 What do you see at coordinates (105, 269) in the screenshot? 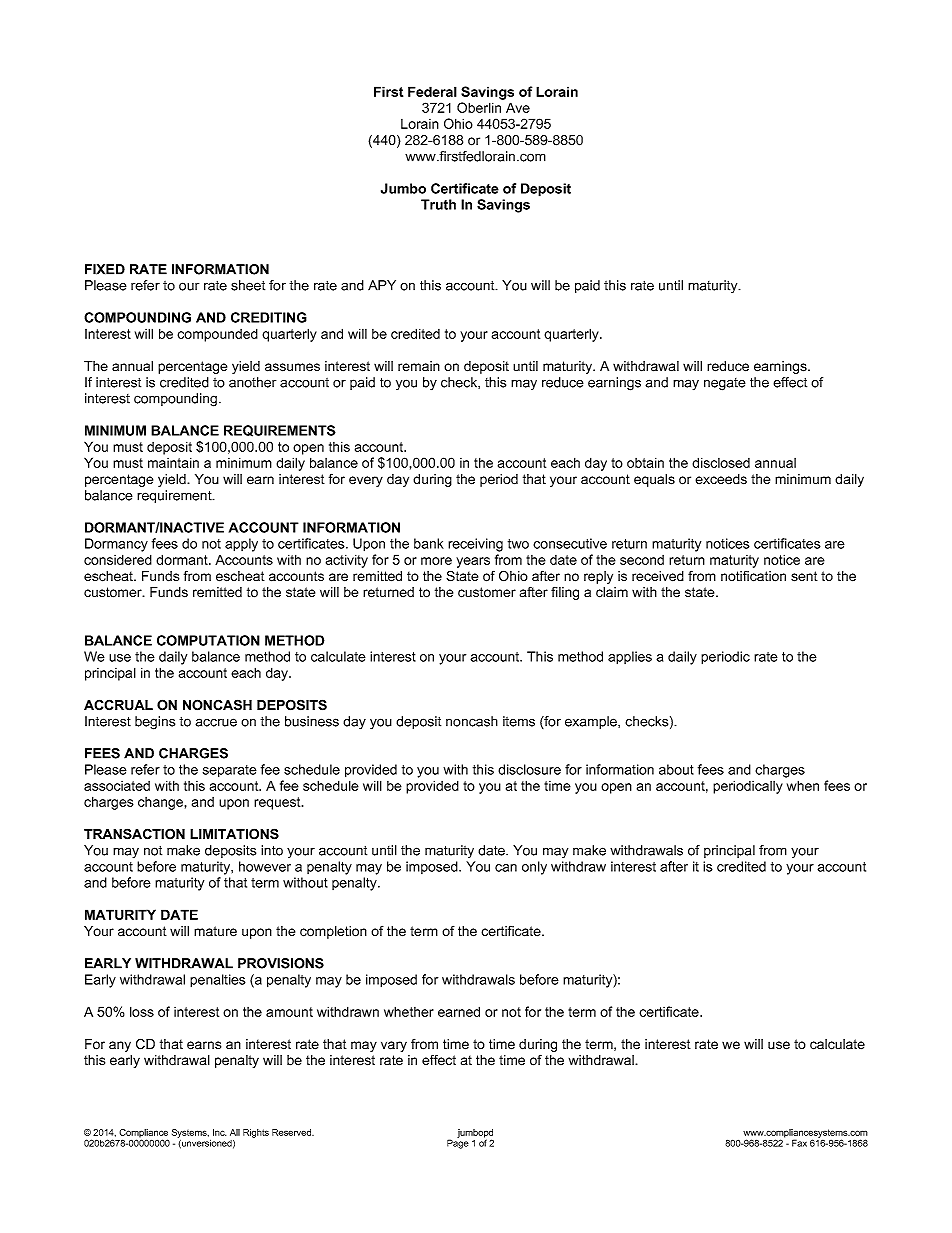
I see `FIXED` at bounding box center [105, 269].
